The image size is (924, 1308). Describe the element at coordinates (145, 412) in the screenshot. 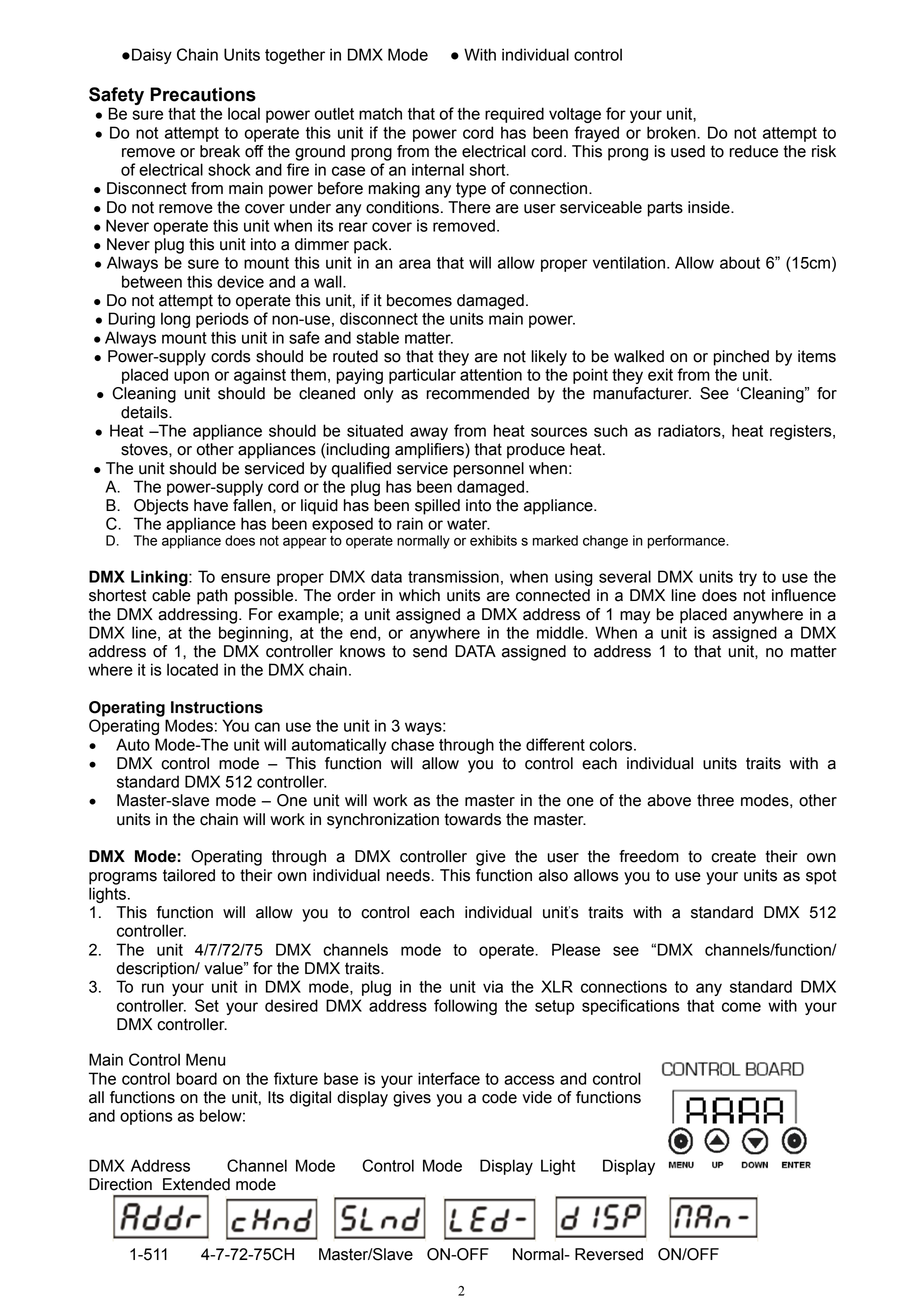

I see `details` at that location.
